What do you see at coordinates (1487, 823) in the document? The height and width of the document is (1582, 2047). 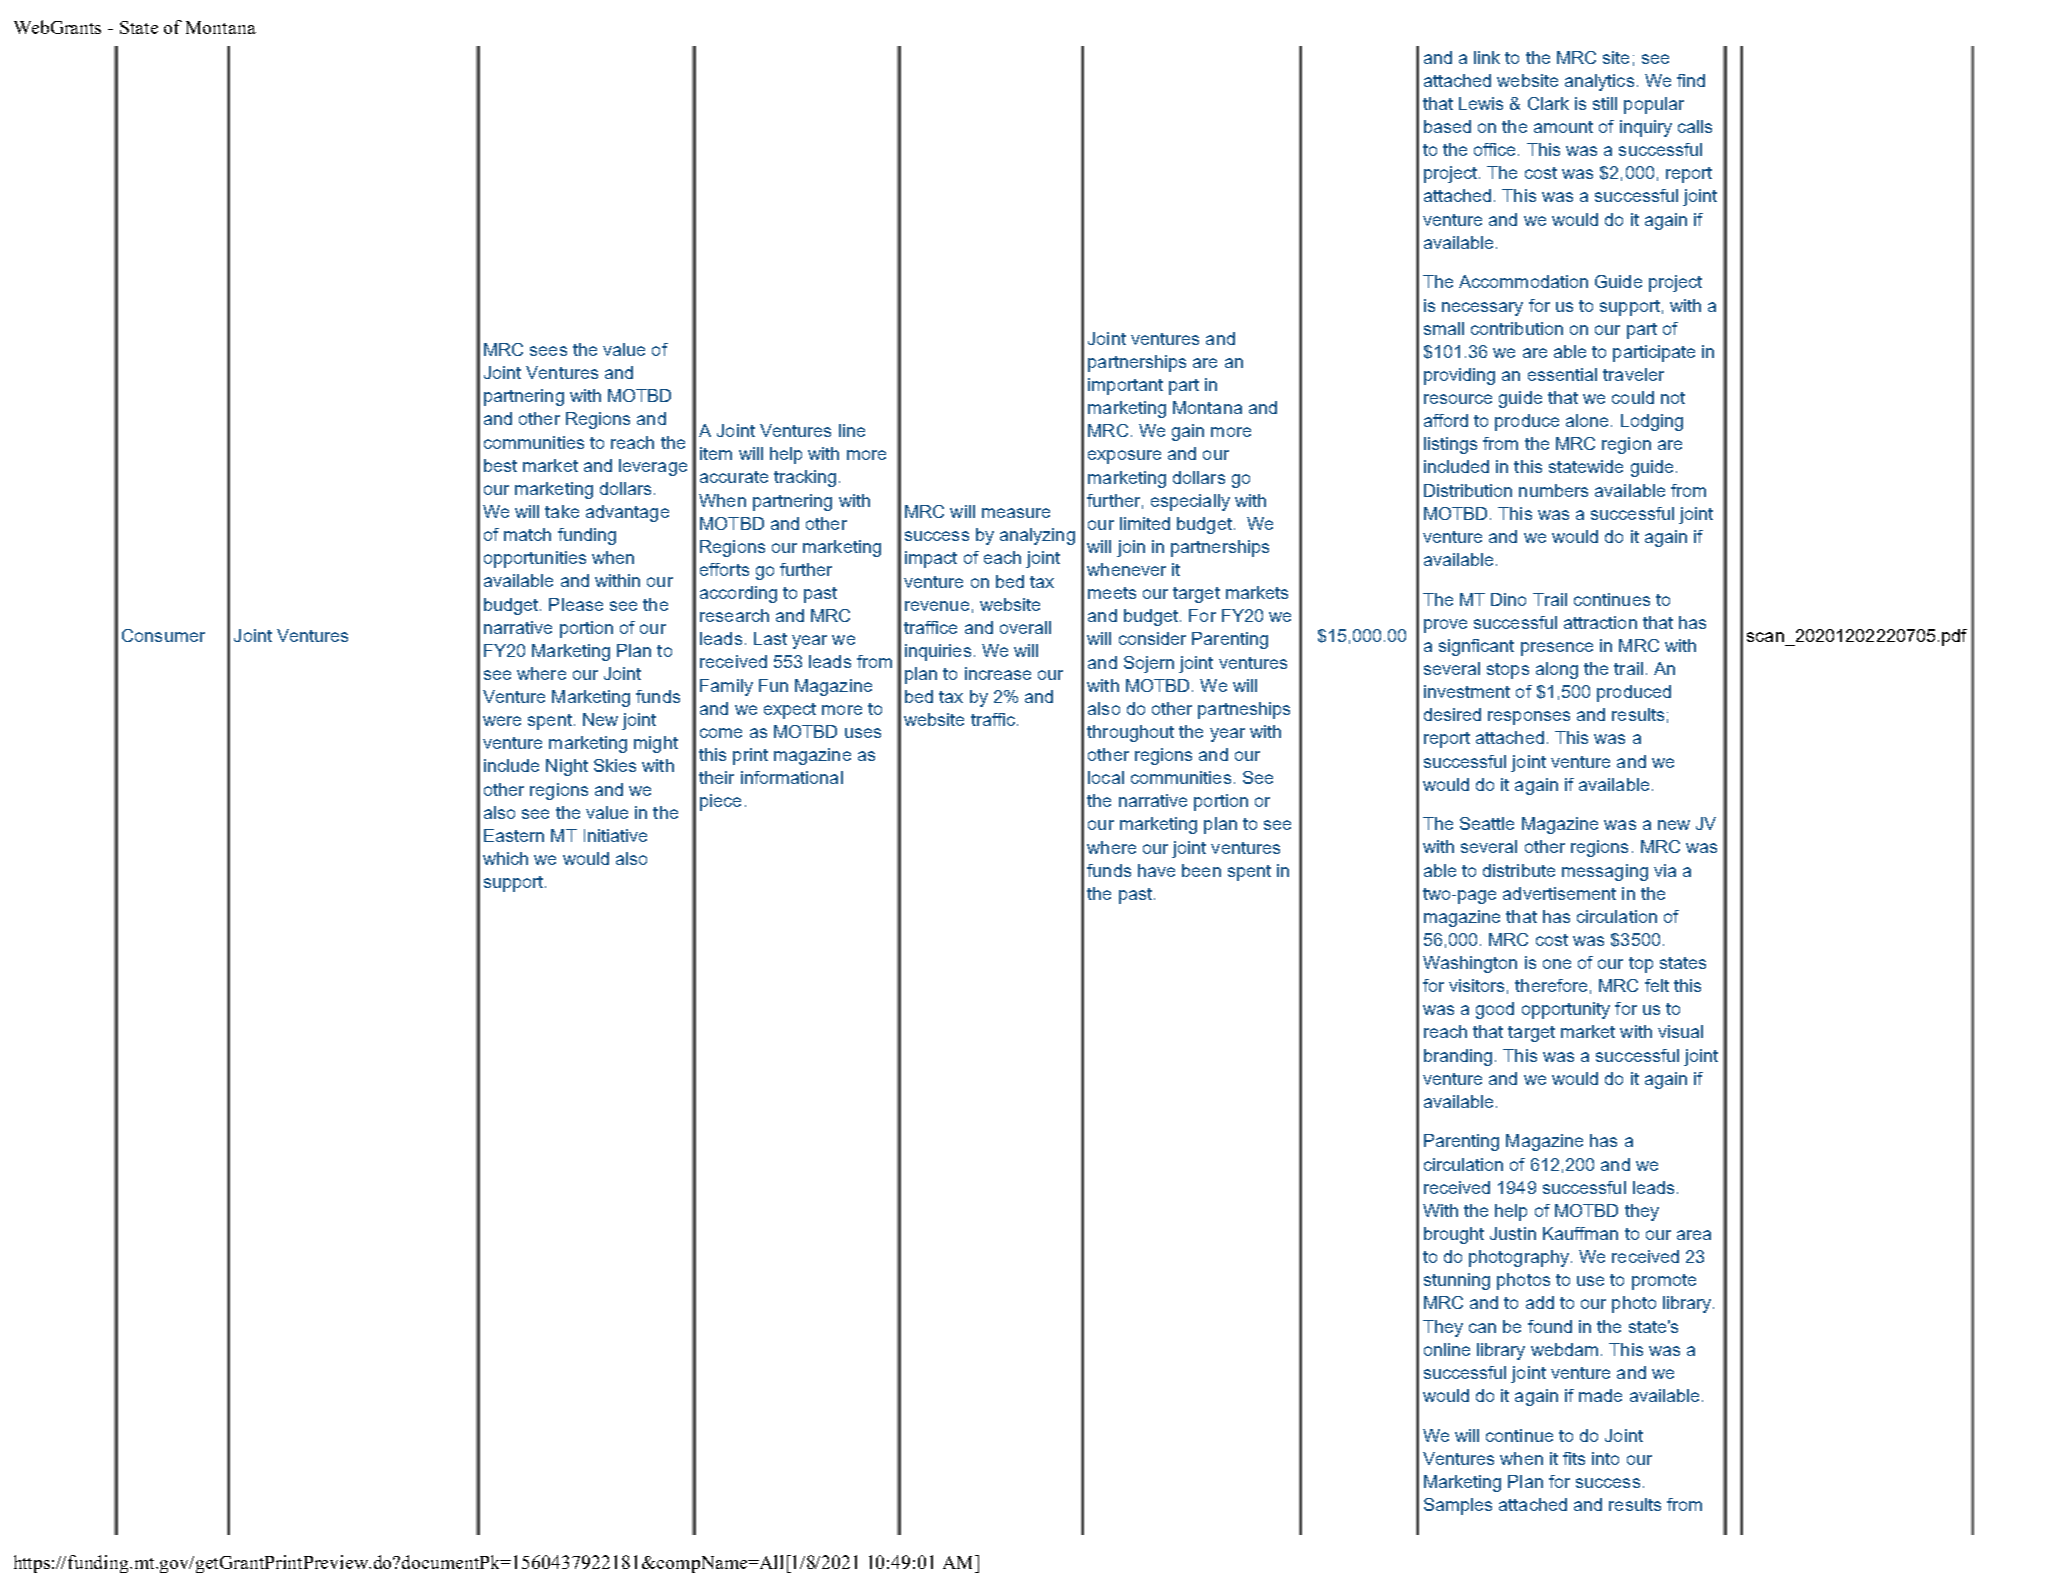 I see `Seattle` at bounding box center [1487, 823].
